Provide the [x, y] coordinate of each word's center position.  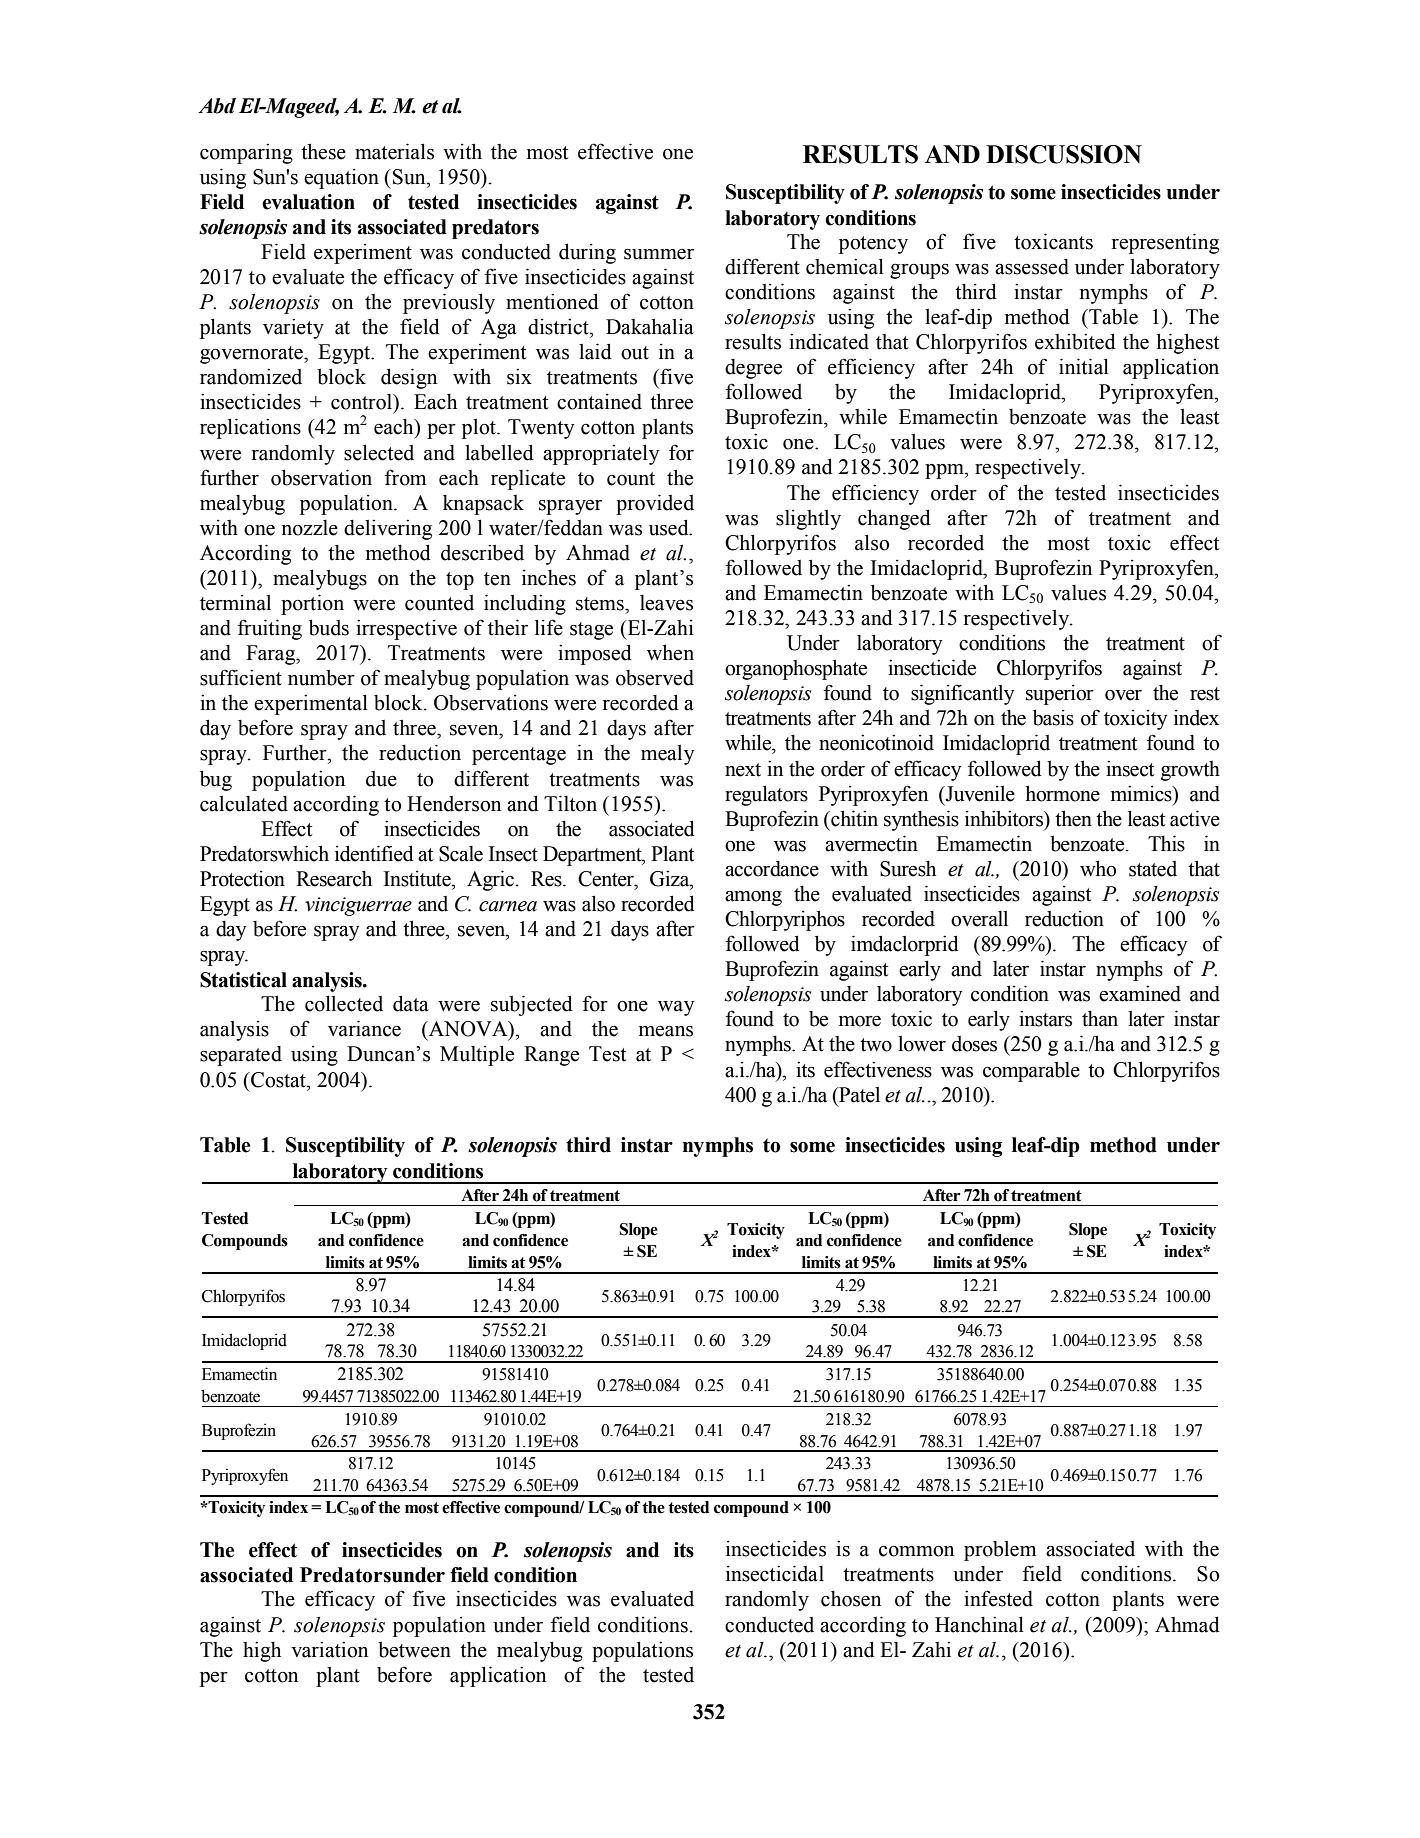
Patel [858, 1095]
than [1100, 1018]
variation [329, 1649]
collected [344, 1003]
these [323, 151]
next [743, 770]
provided [655, 504]
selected [379, 452]
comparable [1031, 1072]
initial [1084, 366]
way [676, 1008]
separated [241, 1056]
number [321, 678]
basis [1053, 717]
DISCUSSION [1064, 154]
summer [659, 254]
